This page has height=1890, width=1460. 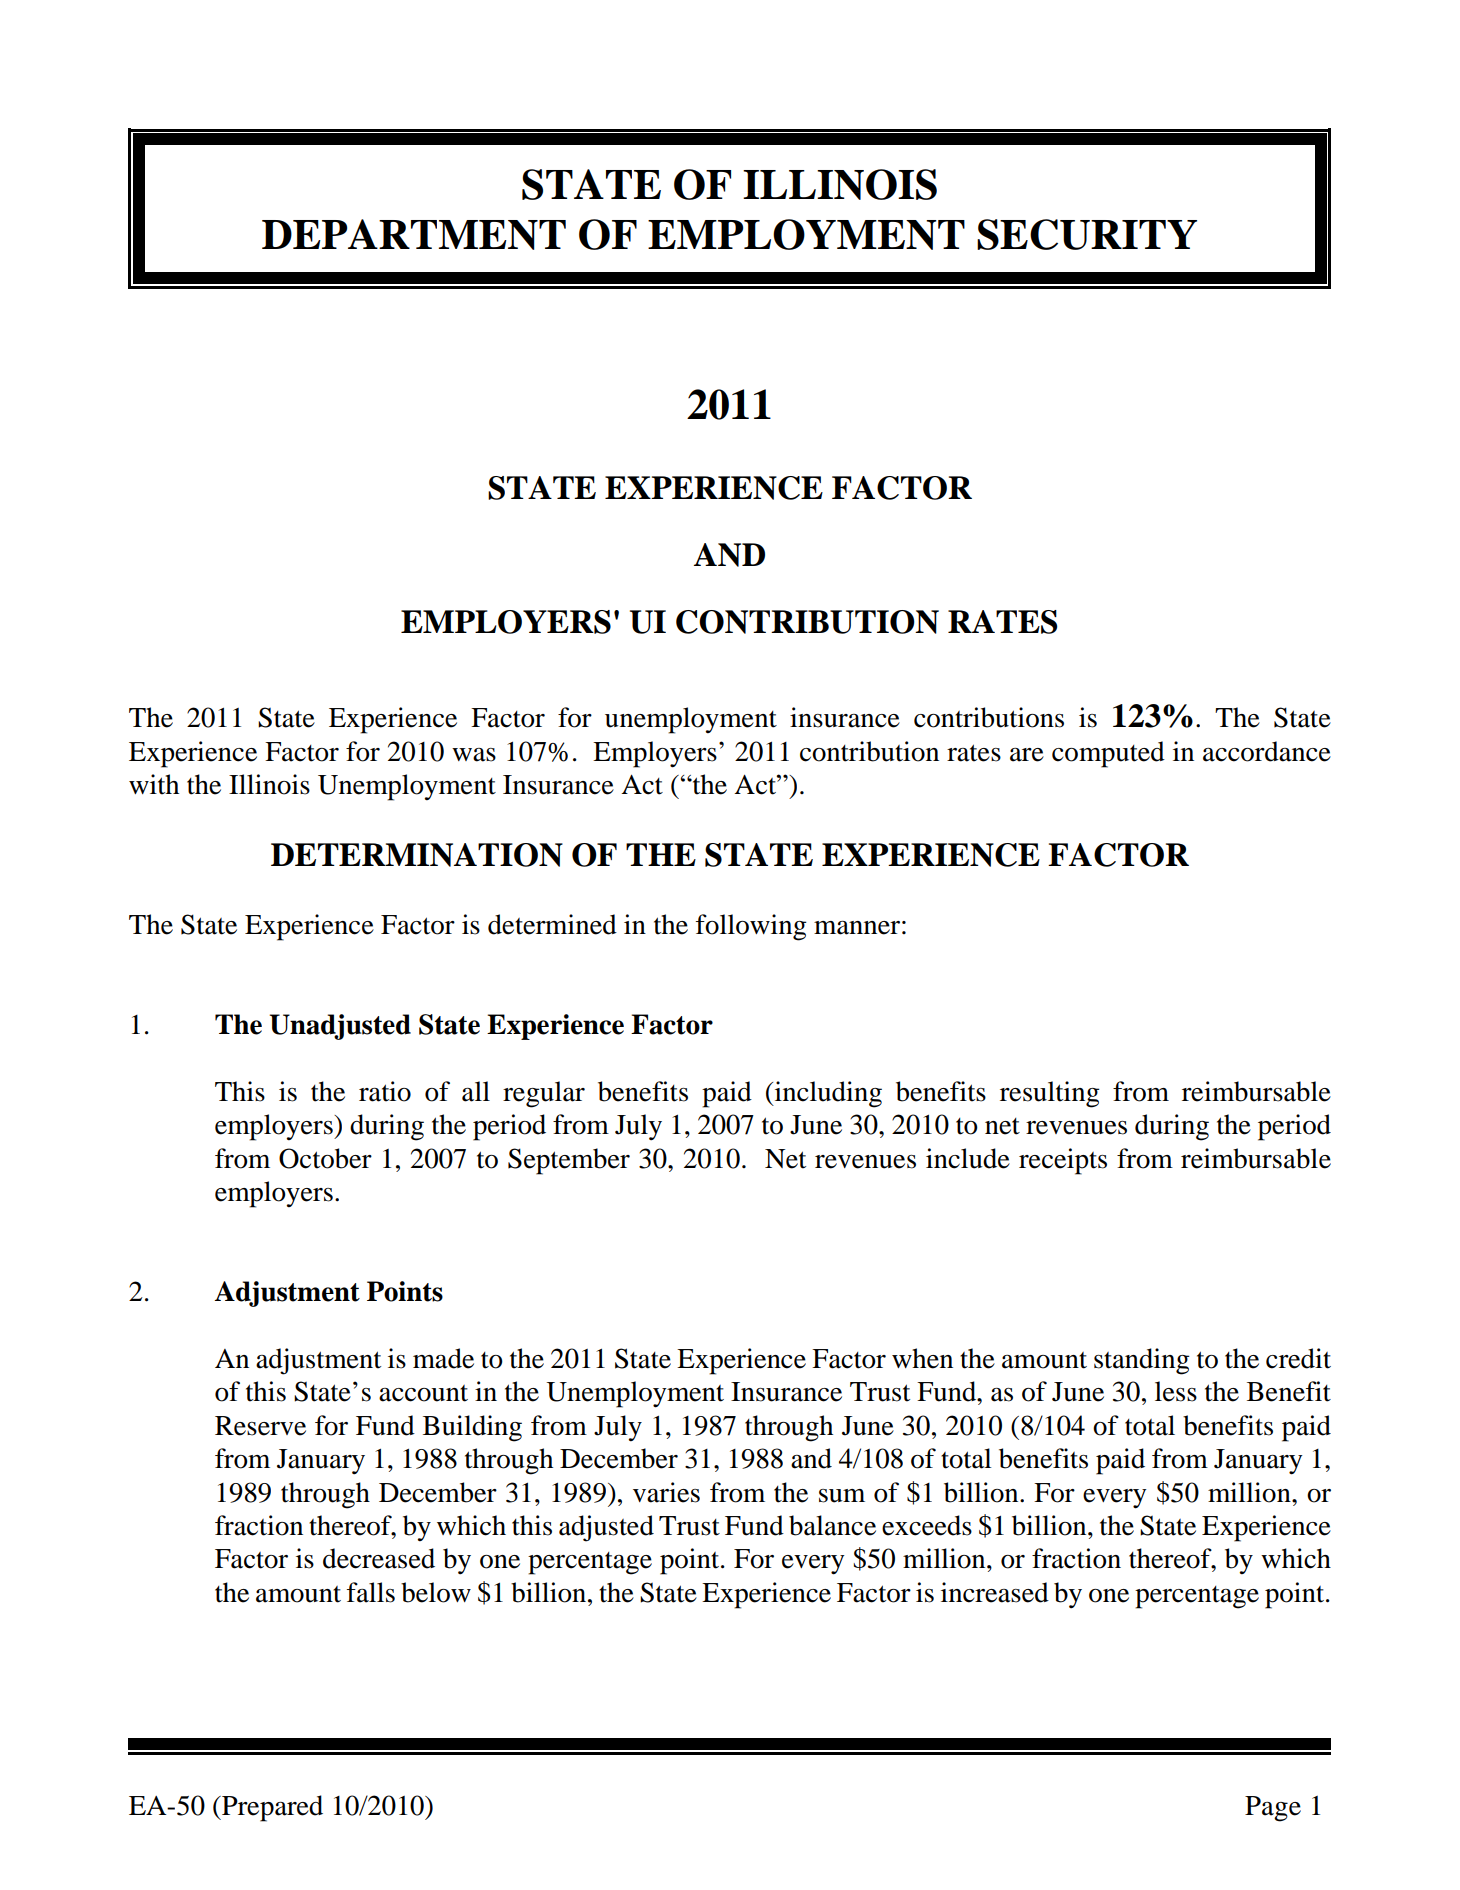 What do you see at coordinates (569, 1161) in the page?
I see `September` at bounding box center [569, 1161].
